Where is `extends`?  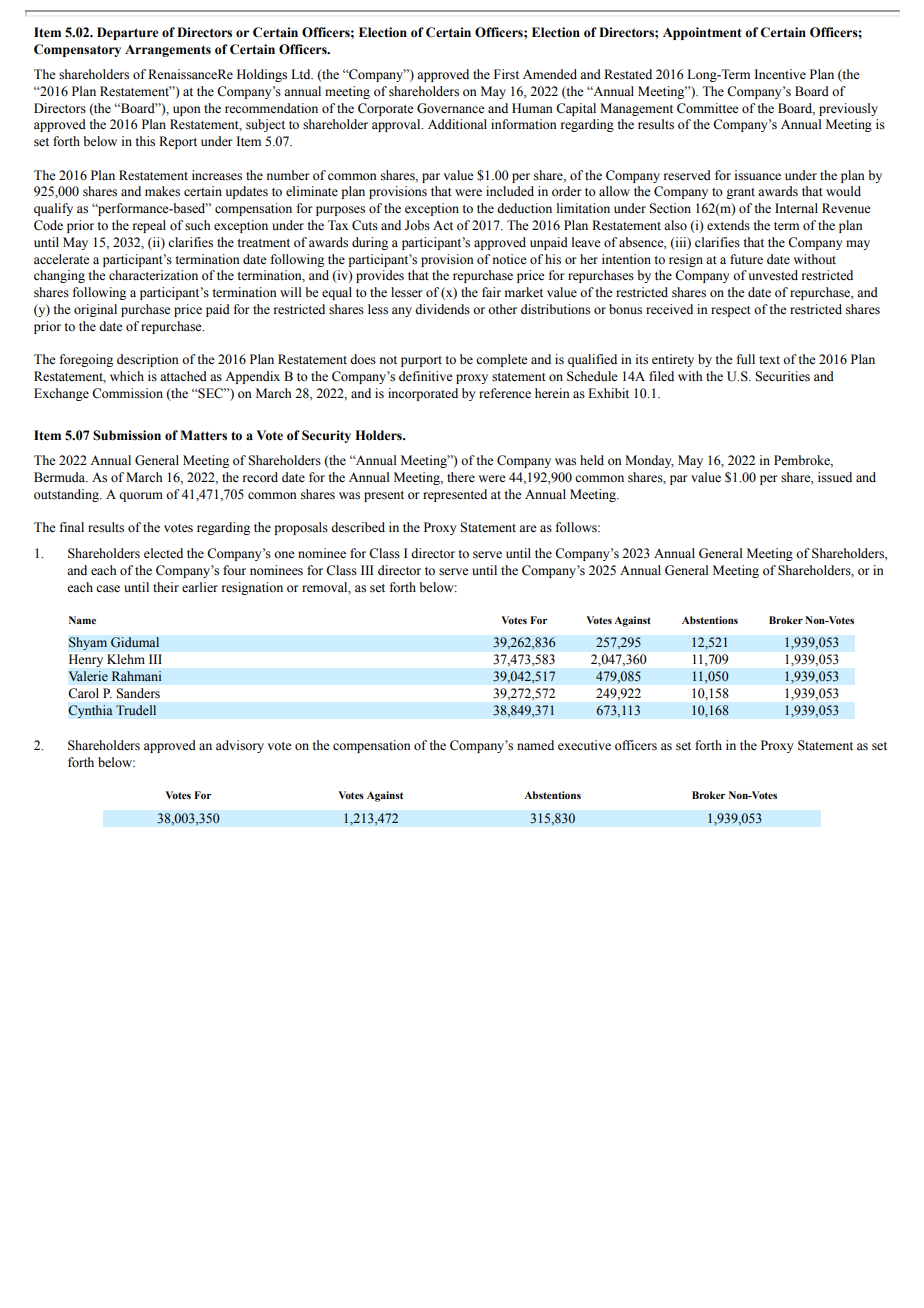
extends is located at coordinates (728, 225).
